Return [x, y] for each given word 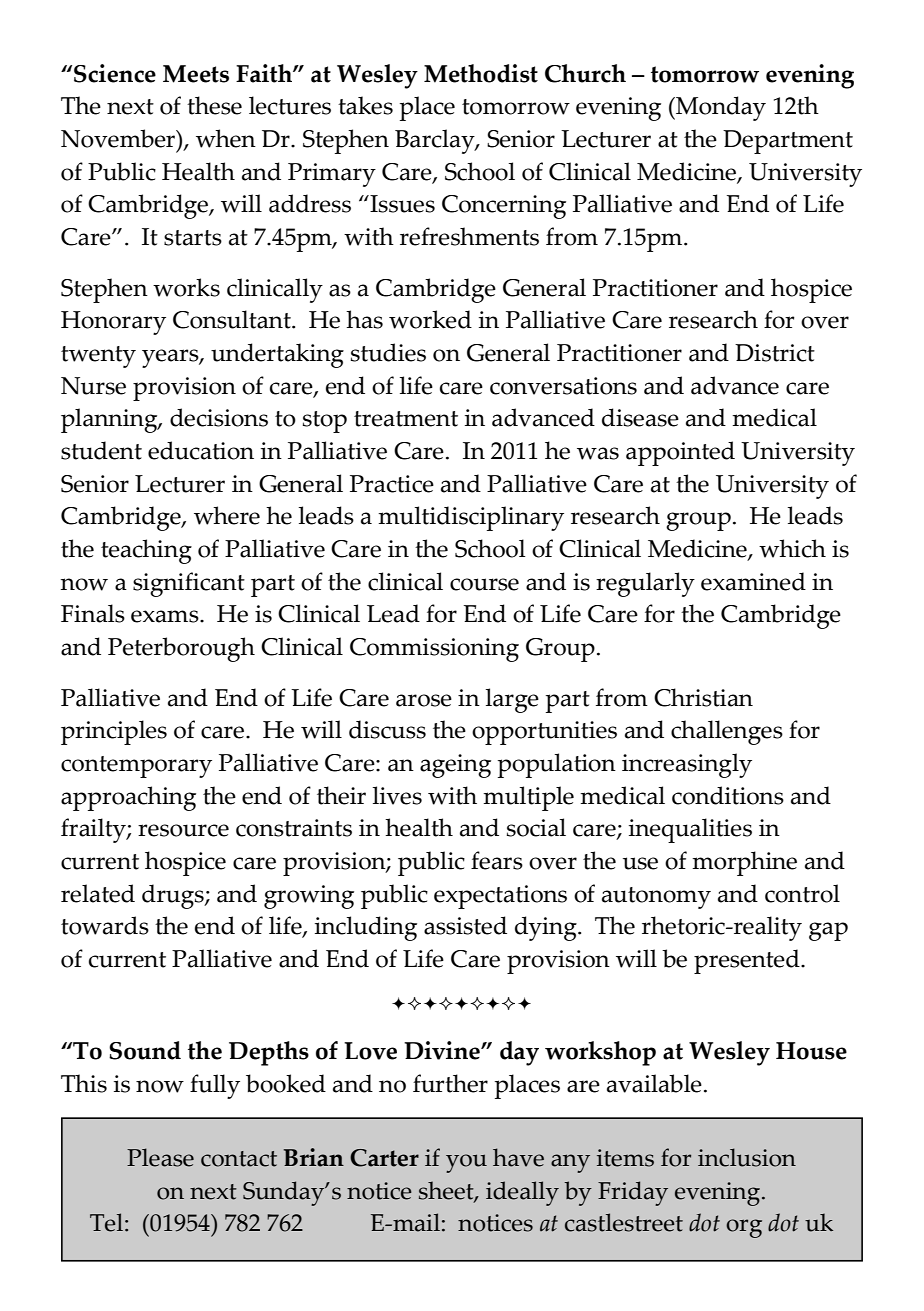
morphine [744, 863]
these [214, 105]
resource [183, 830]
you [466, 1163]
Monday [720, 108]
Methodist [481, 73]
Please [160, 1157]
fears [497, 860]
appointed [680, 453]
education [201, 450]
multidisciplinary [471, 518]
